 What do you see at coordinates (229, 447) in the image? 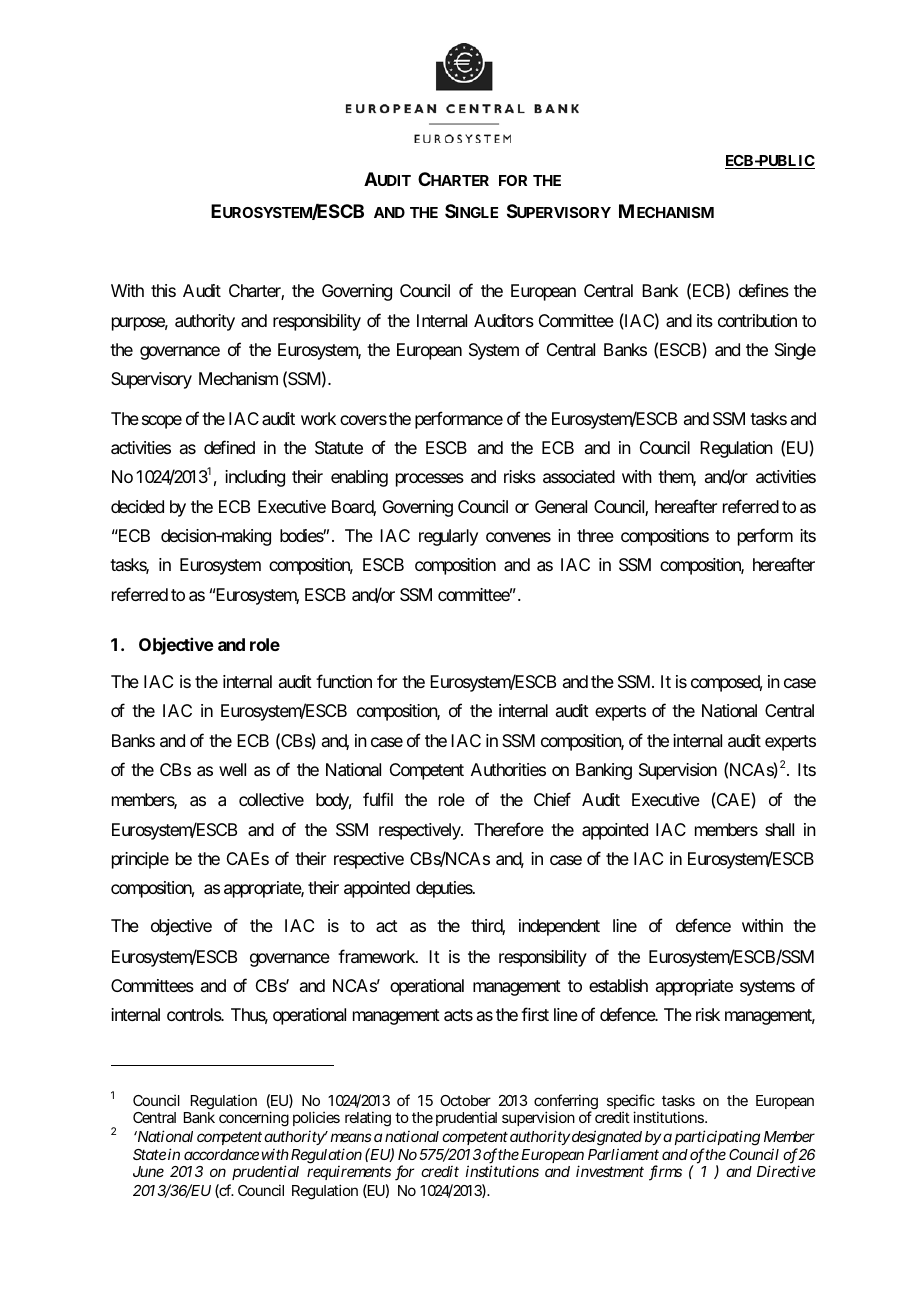
I see `defined` at bounding box center [229, 447].
